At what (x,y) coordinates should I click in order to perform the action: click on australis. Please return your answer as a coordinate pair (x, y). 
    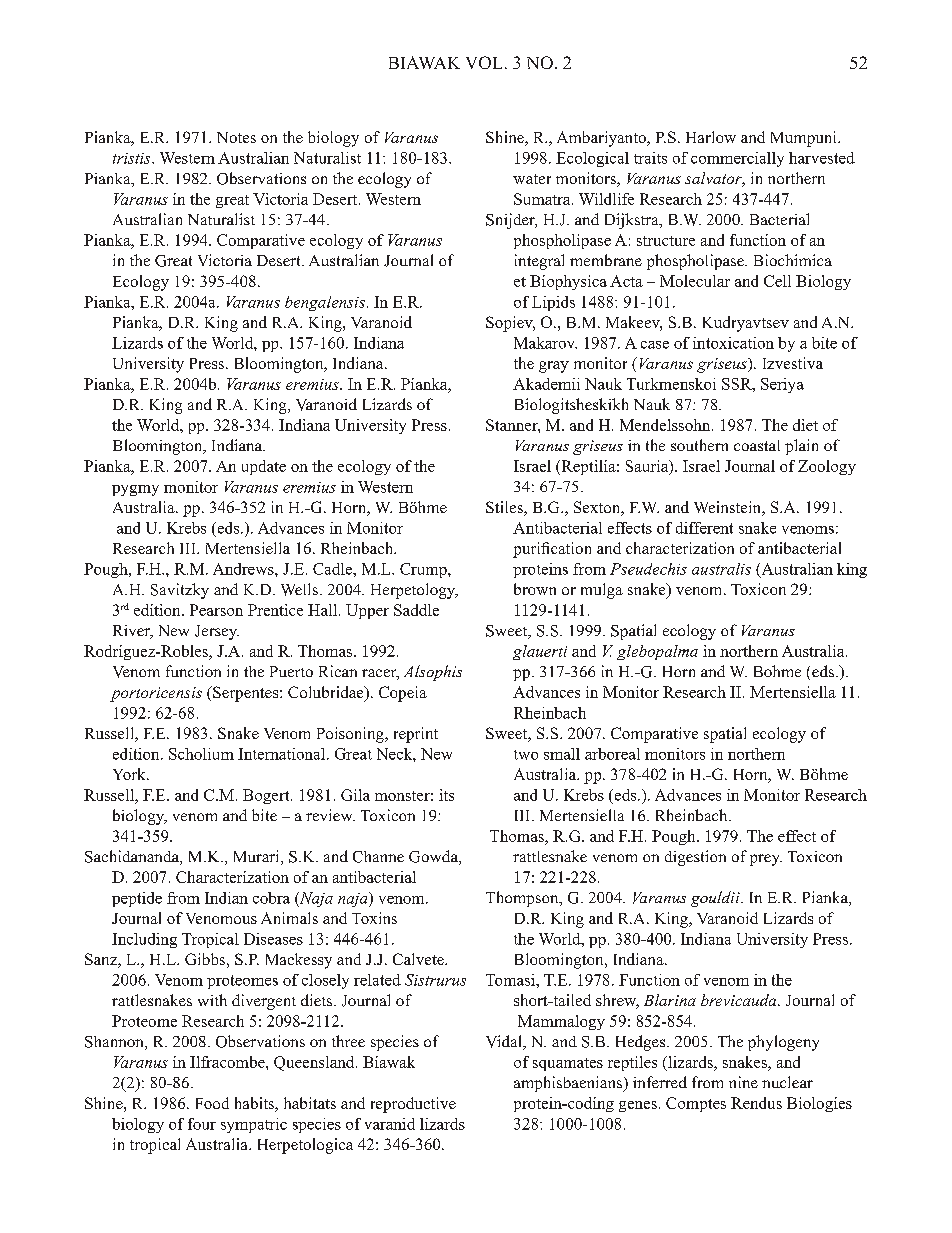
    Looking at the image, I should click on (721, 569).
